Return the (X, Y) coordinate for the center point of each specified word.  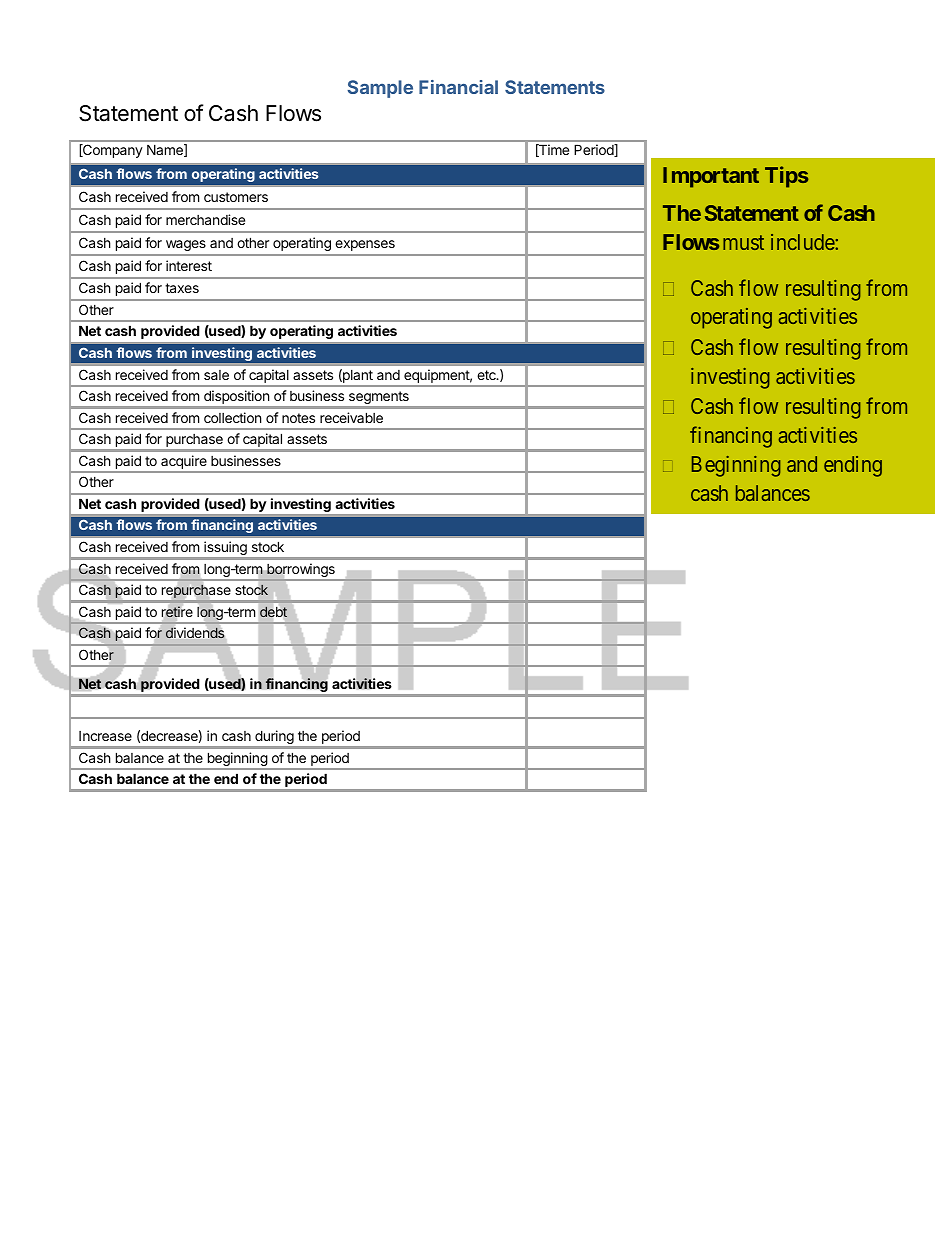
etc (487, 375)
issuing (225, 548)
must (743, 242)
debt (273, 612)
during (274, 737)
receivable (351, 417)
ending (853, 466)
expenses (365, 245)
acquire (184, 463)
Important (711, 177)
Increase (105, 736)
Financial (458, 87)
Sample (380, 89)
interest (189, 265)
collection (232, 417)
